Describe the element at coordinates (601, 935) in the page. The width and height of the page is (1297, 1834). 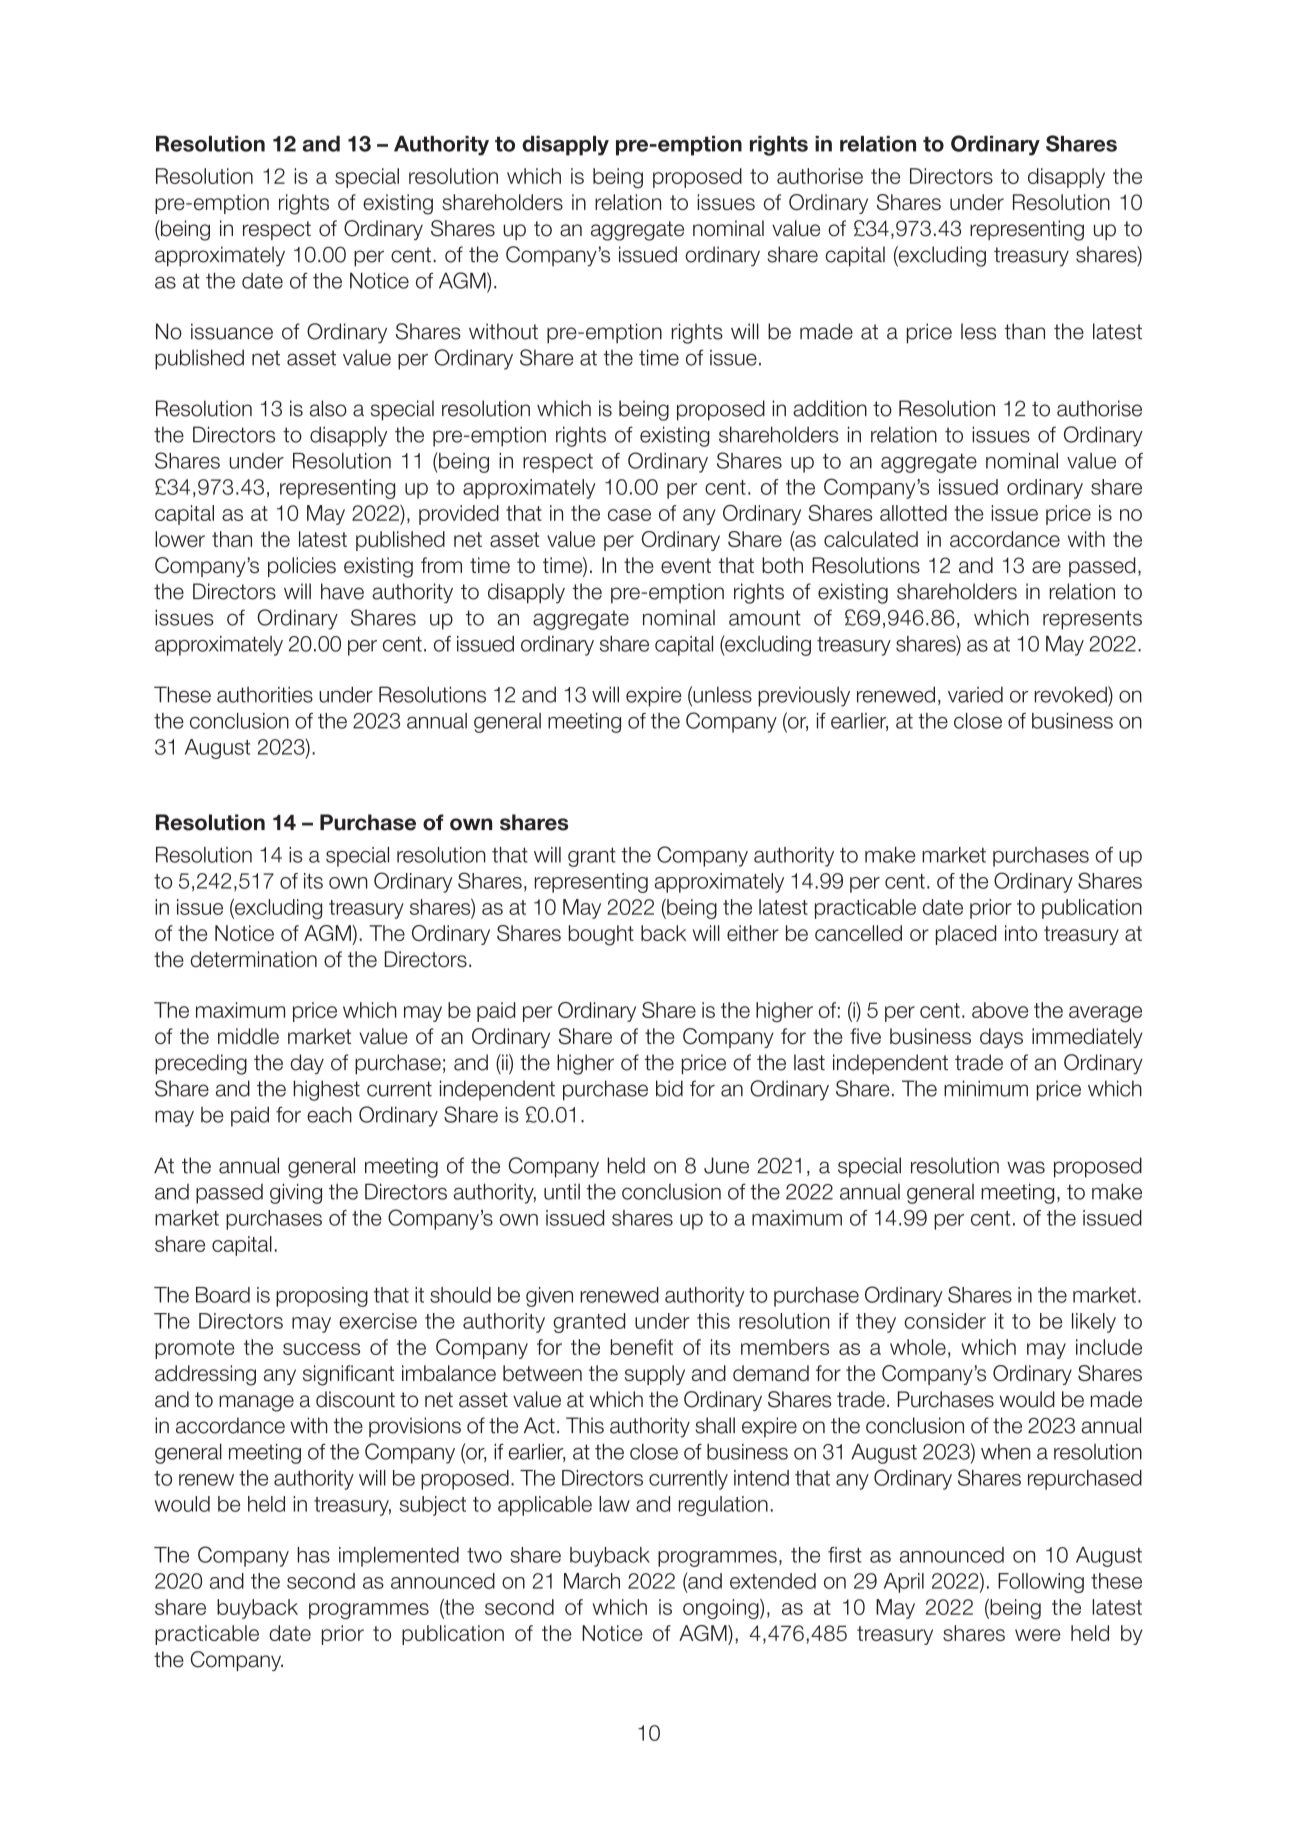
I see `bought` at that location.
